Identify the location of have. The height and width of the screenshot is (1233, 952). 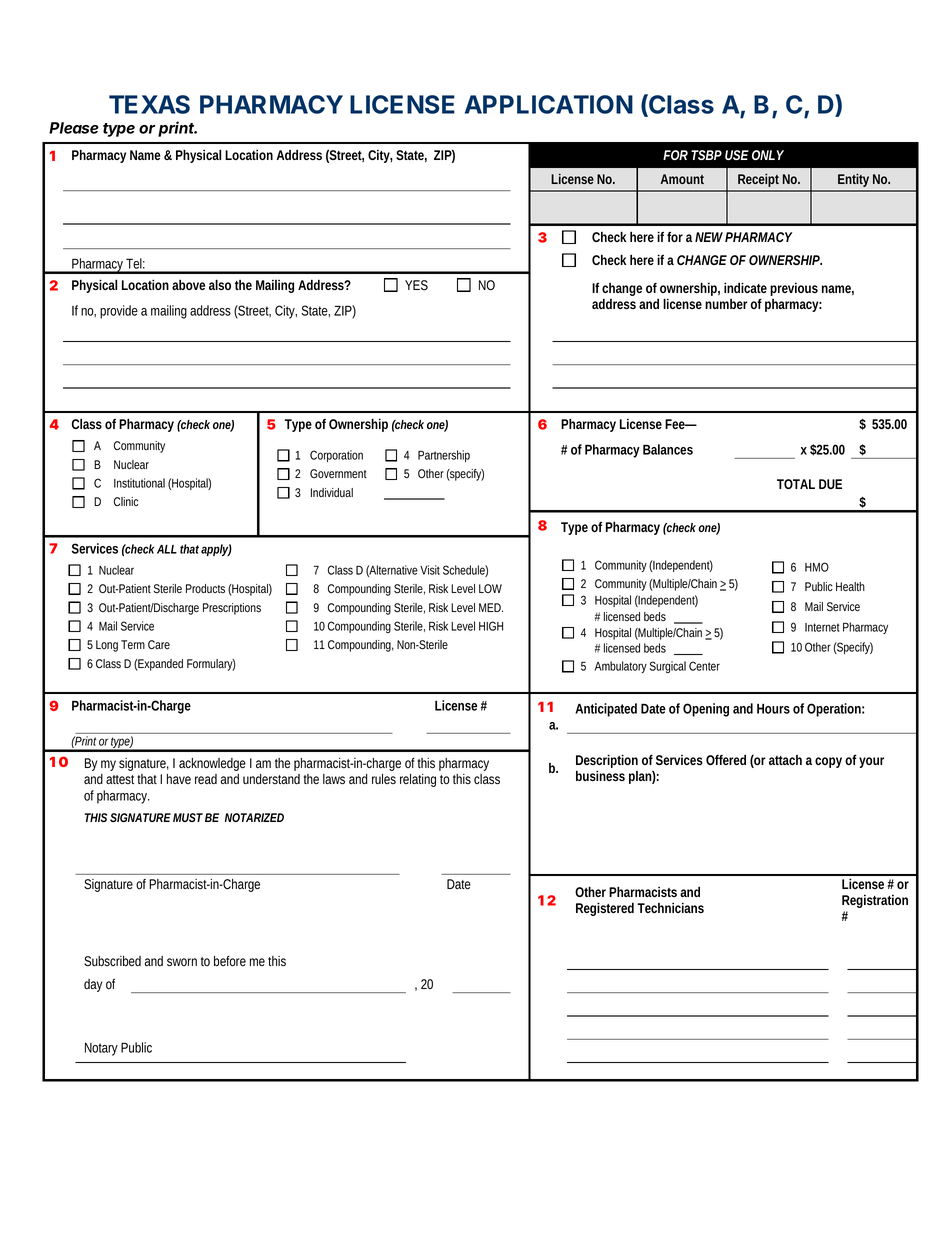
(179, 779).
